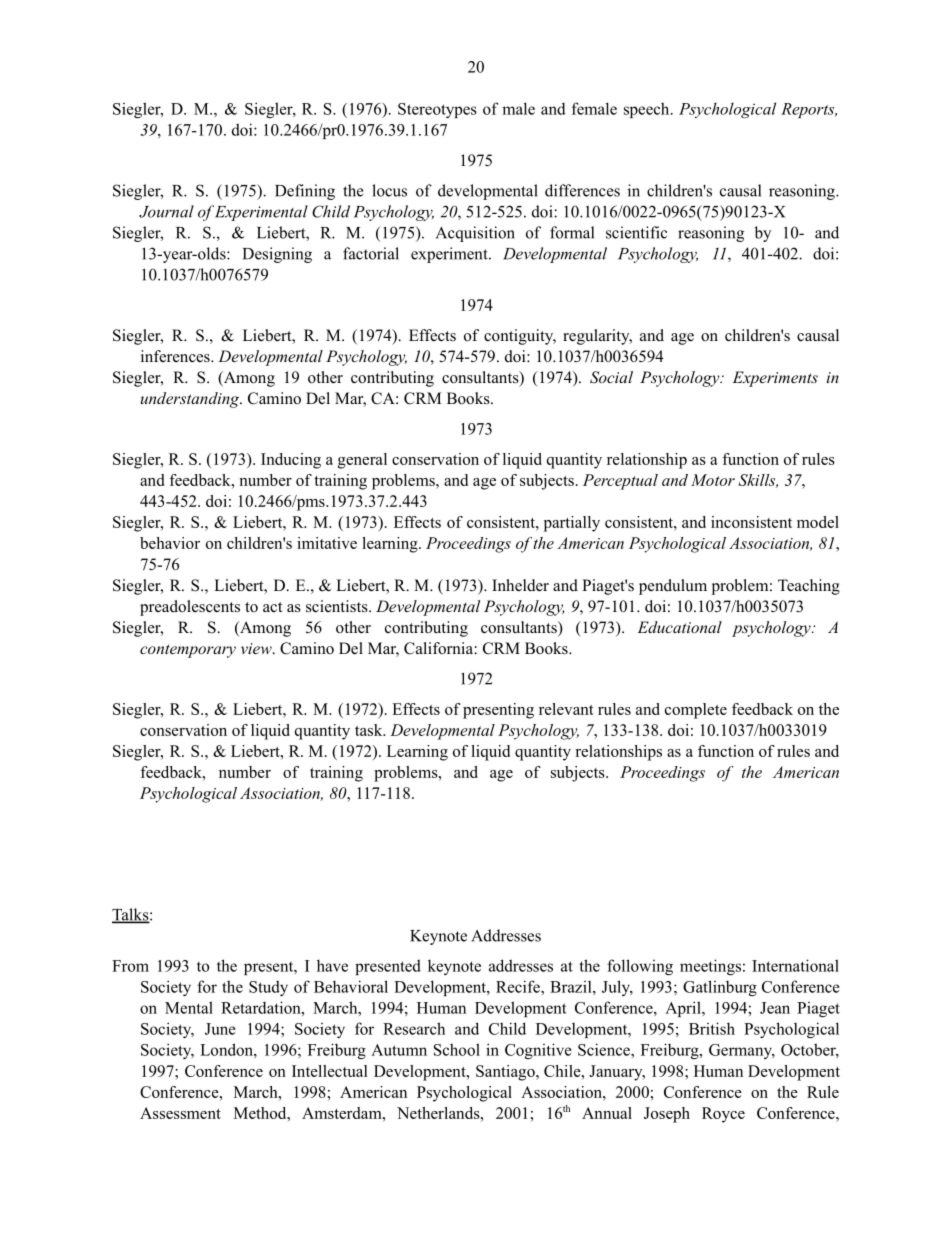 The width and height of the screenshot is (952, 1233). Describe the element at coordinates (332, 965) in the screenshot. I see `have` at that location.
